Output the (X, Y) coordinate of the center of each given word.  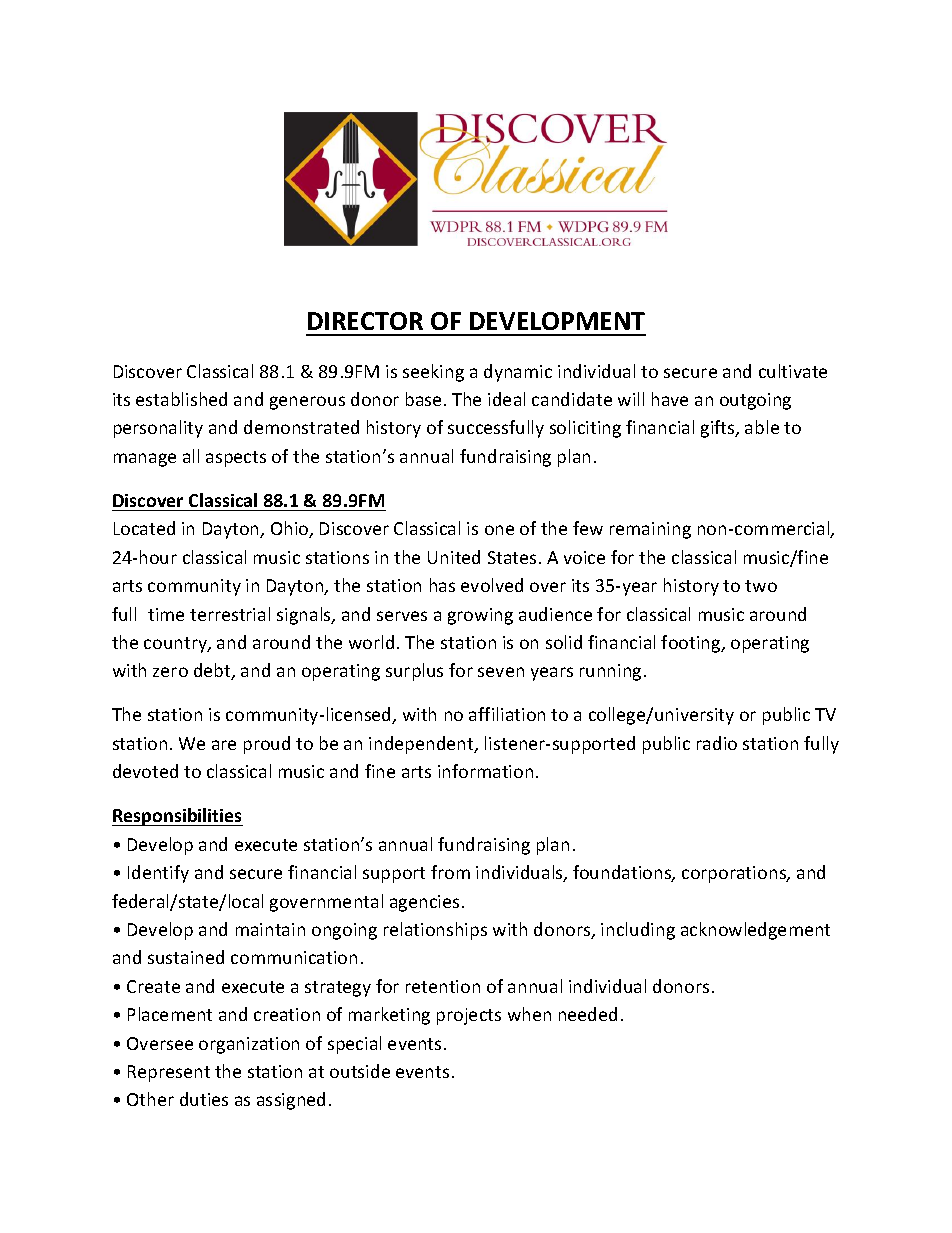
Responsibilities (177, 817)
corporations (735, 874)
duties (204, 1099)
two (761, 586)
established (181, 399)
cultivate (793, 371)
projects (469, 1016)
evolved (492, 585)
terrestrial (230, 614)
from (450, 872)
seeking (433, 373)
